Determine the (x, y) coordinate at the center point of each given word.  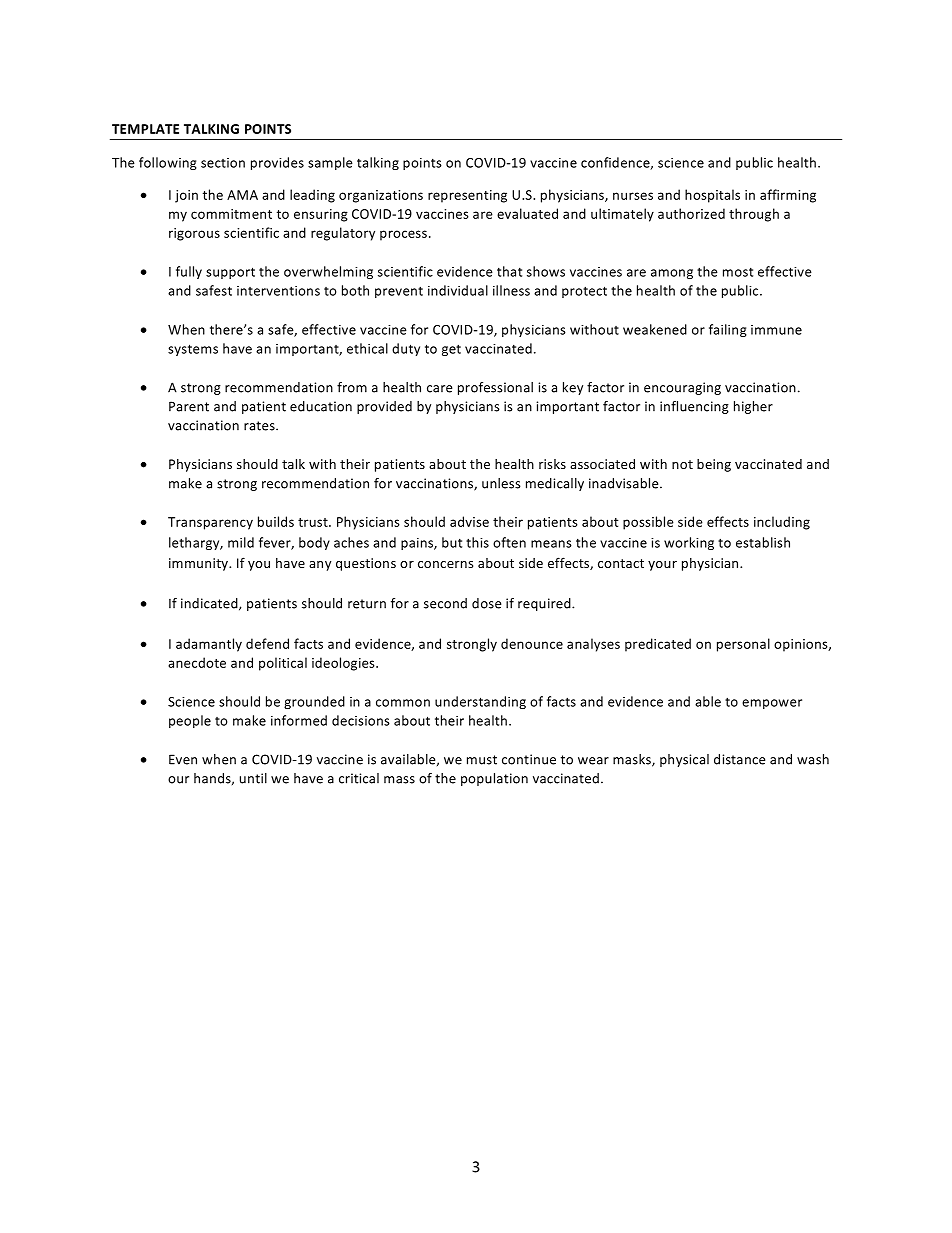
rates (260, 426)
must (482, 760)
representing (467, 196)
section (223, 163)
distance (739, 759)
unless (501, 483)
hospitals (712, 196)
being (714, 465)
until (253, 778)
